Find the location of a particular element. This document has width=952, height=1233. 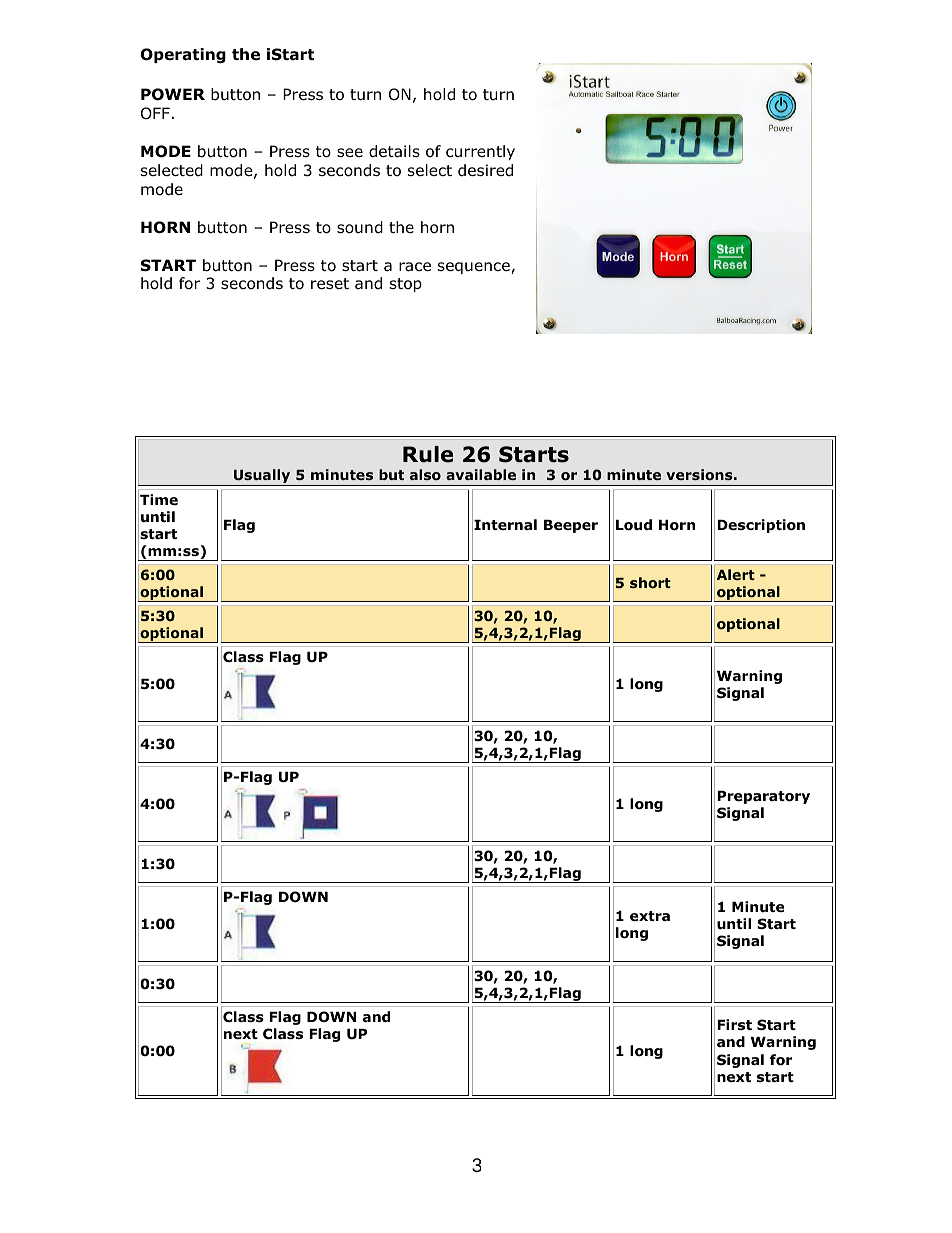

Usually is located at coordinates (262, 477).
